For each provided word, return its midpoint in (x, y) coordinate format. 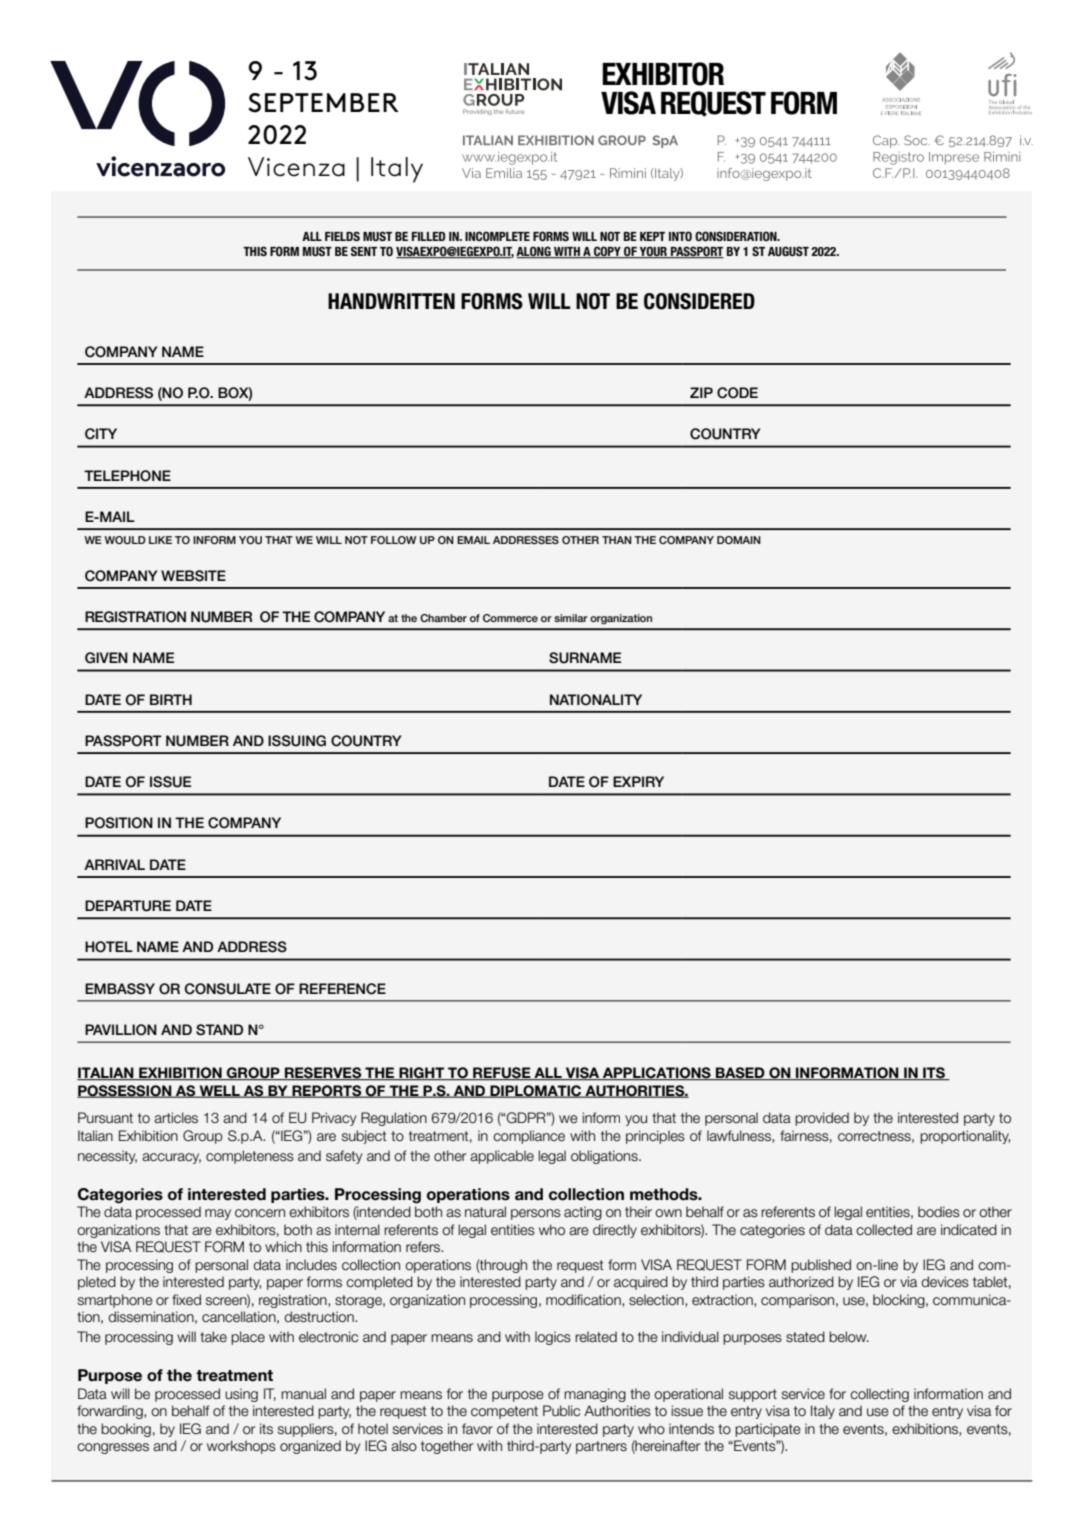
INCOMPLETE (497, 236)
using (241, 1395)
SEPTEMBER (323, 103)
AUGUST (788, 251)
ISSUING (297, 741)
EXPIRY (638, 781)
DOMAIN (739, 540)
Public (561, 1410)
